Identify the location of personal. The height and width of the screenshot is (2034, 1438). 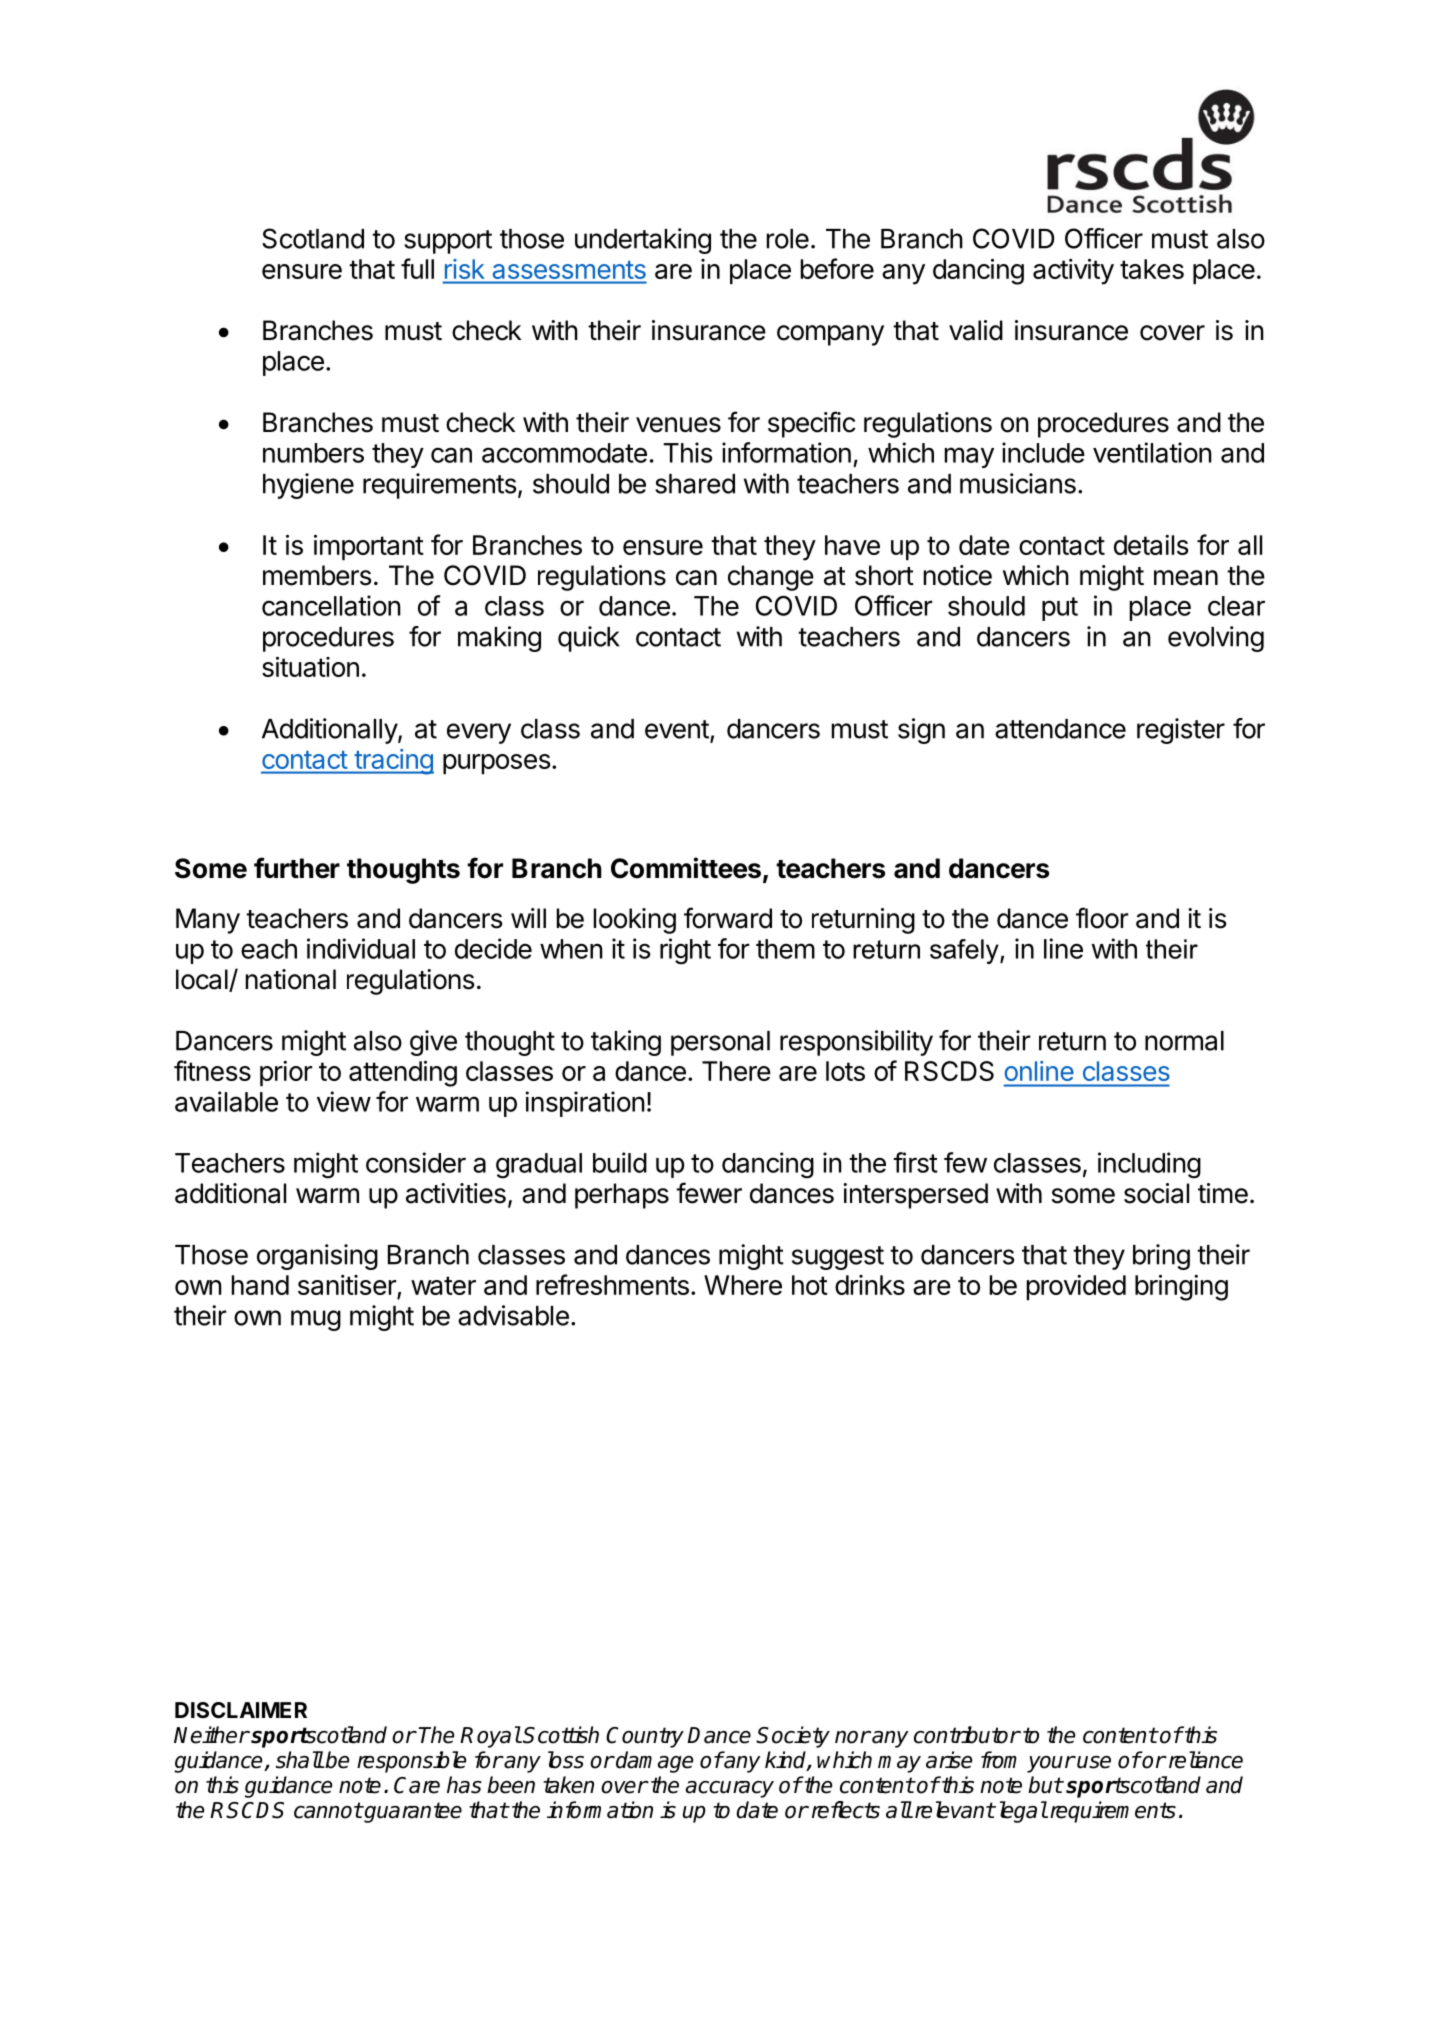
(720, 1043).
